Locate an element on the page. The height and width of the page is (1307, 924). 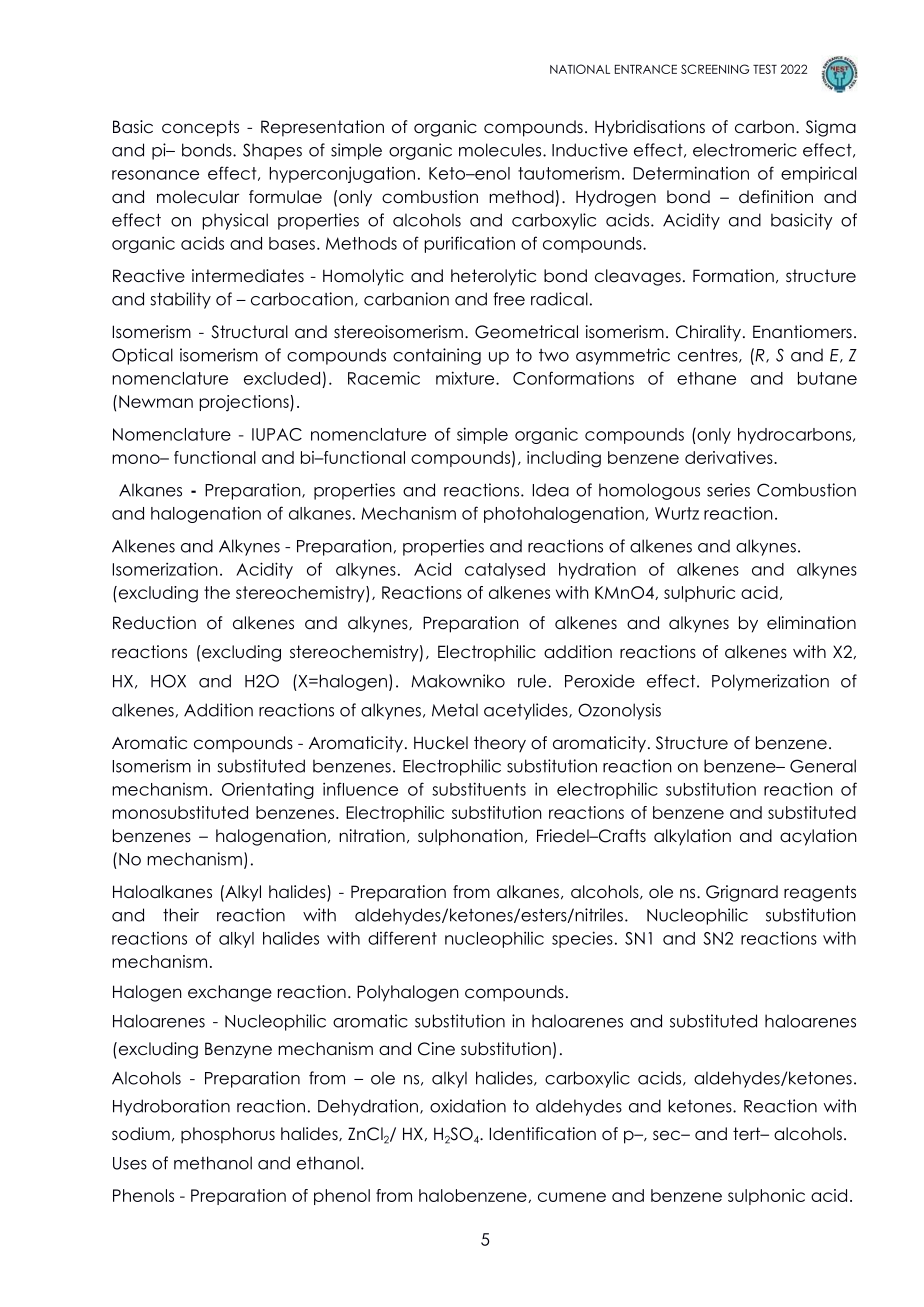
concepts is located at coordinates (200, 128).
